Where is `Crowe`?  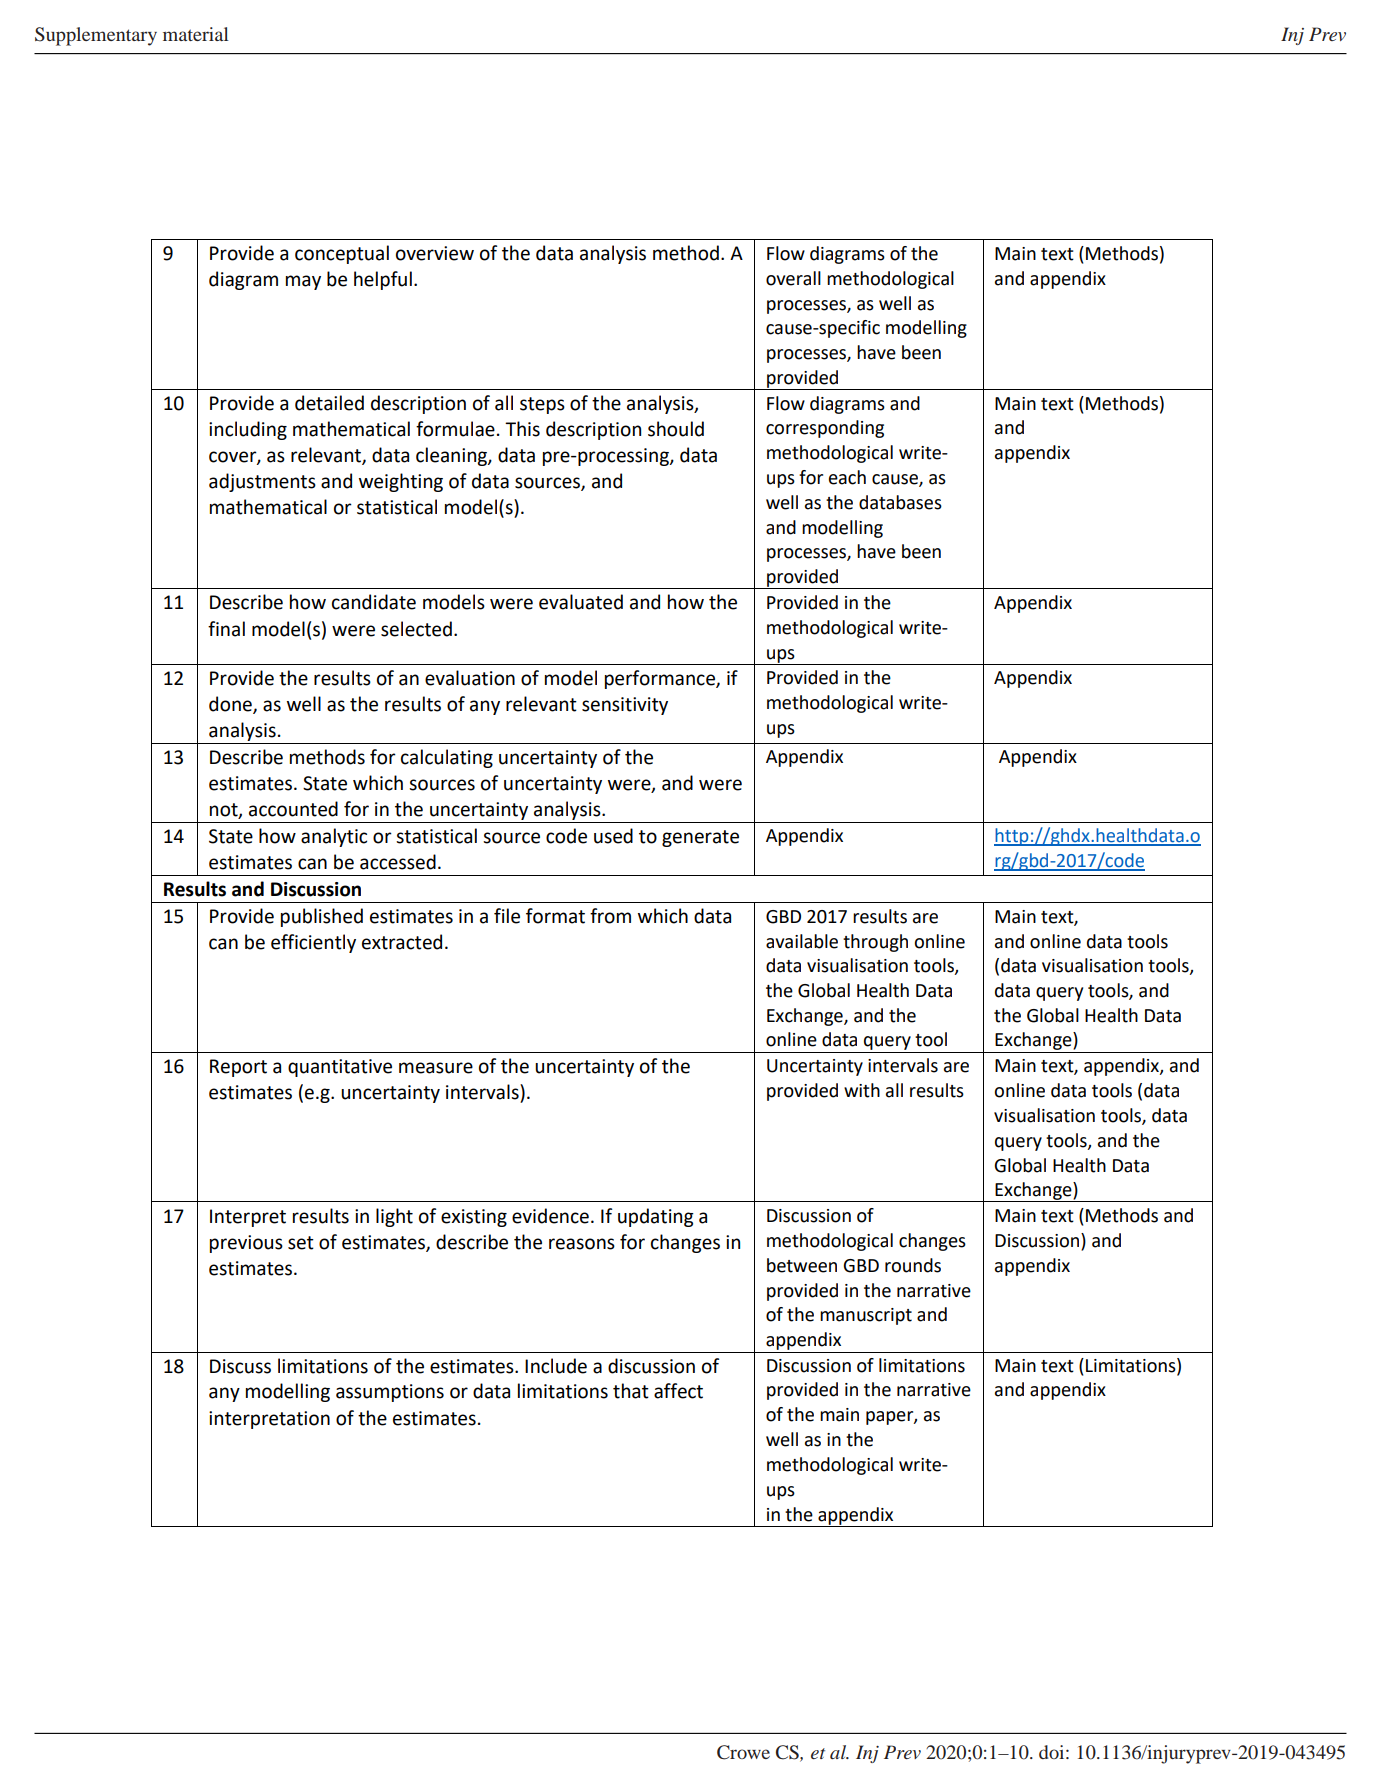
Crowe is located at coordinates (743, 1752).
